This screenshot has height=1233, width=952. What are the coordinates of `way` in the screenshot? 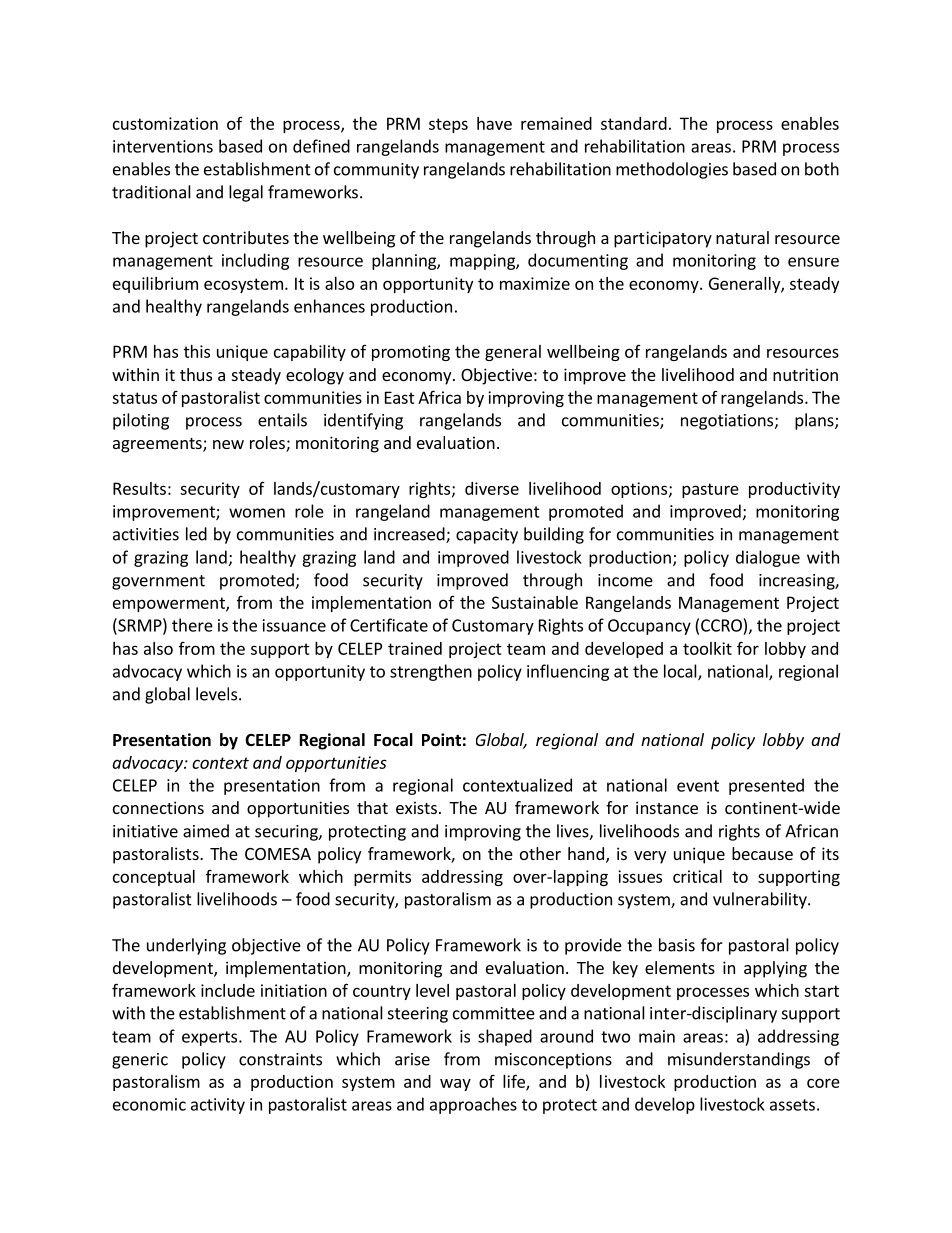 It's located at (455, 1085).
